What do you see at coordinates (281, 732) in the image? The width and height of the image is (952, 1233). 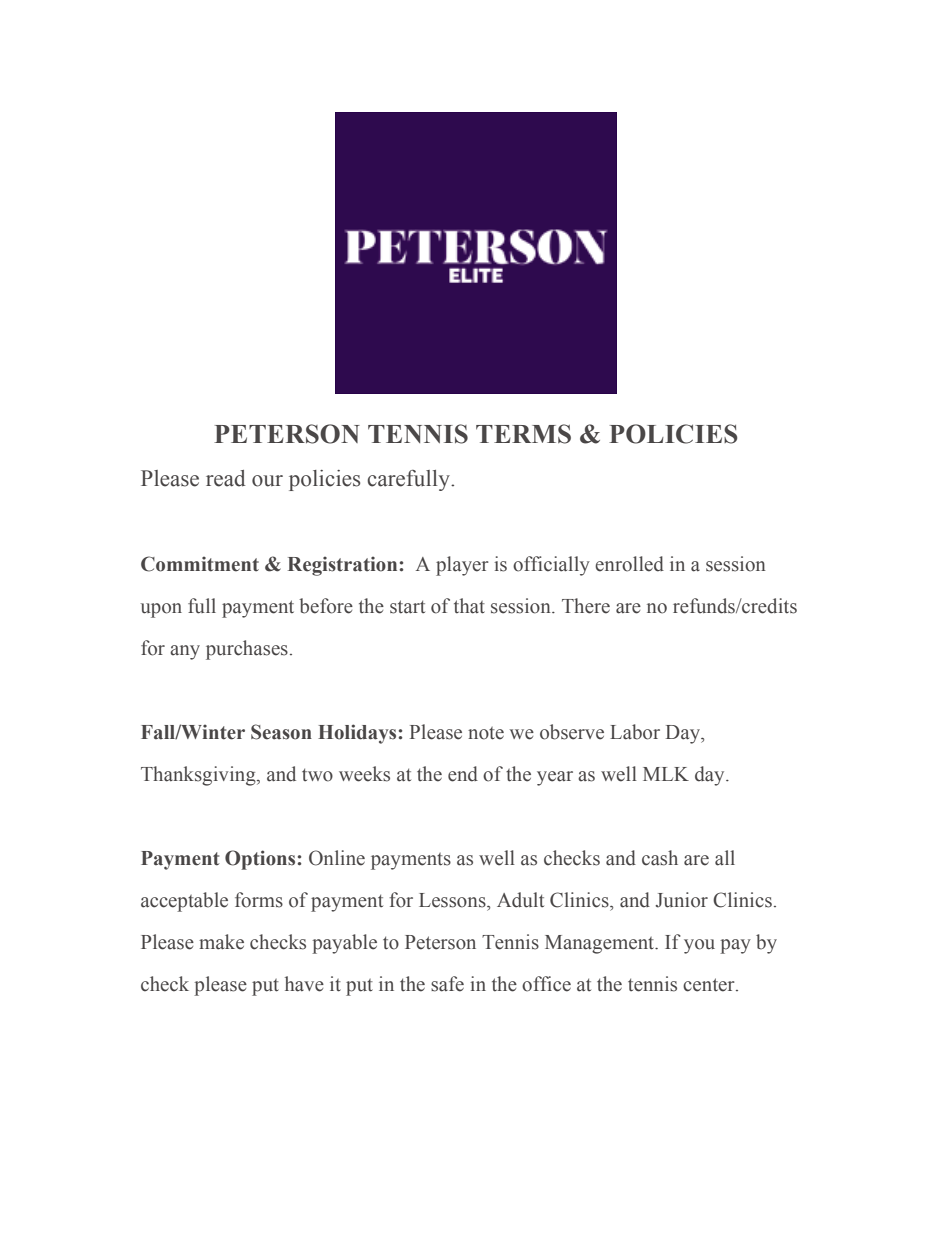 I see `Season` at bounding box center [281, 732].
